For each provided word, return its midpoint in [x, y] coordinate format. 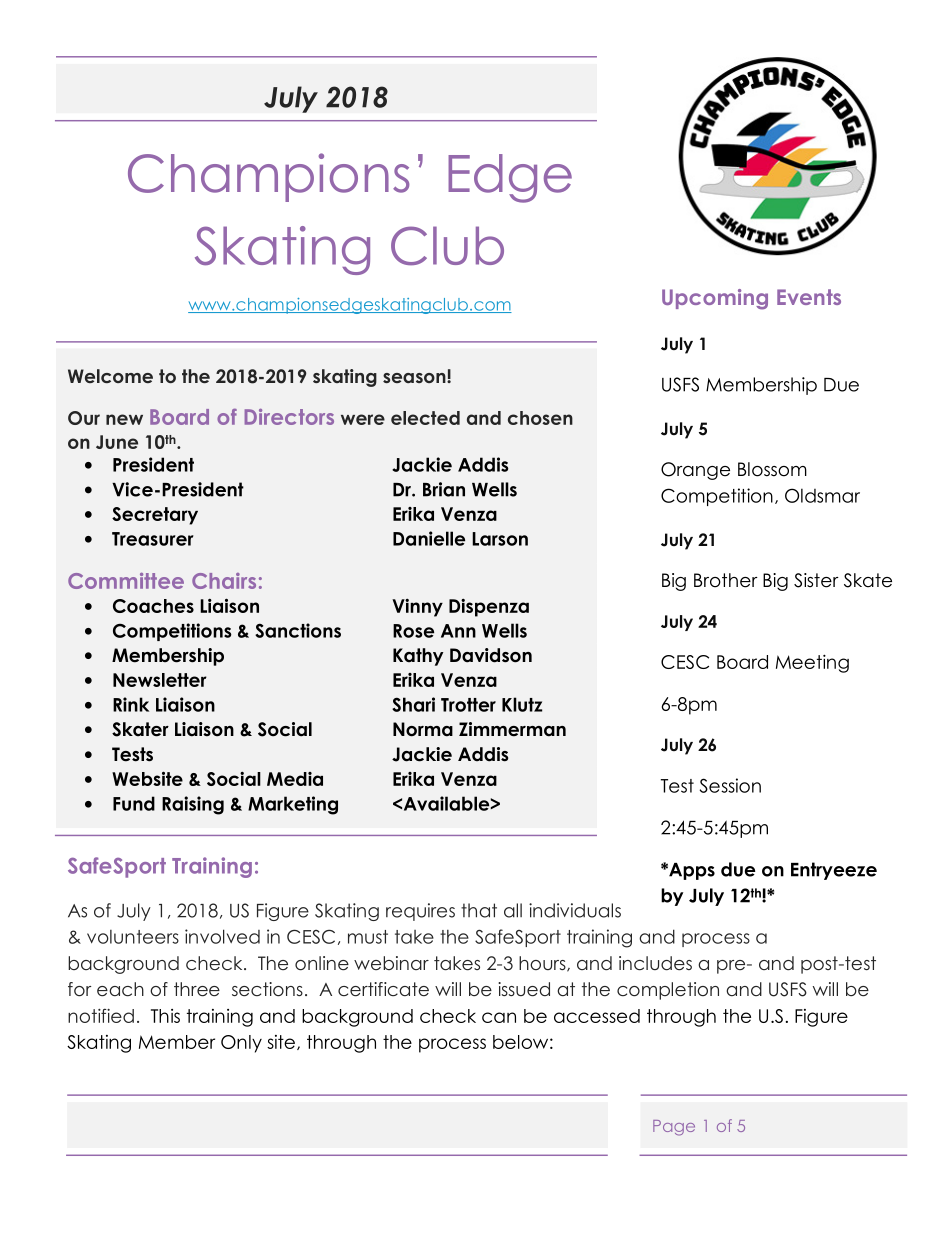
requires [420, 912]
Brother [726, 580]
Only [241, 1044]
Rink [131, 704]
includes [655, 963]
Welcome [110, 376]
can [499, 1017]
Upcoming [715, 299]
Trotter [468, 705]
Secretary [155, 516]
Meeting [812, 663]
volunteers [133, 937]
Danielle [429, 538]
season [415, 378]
